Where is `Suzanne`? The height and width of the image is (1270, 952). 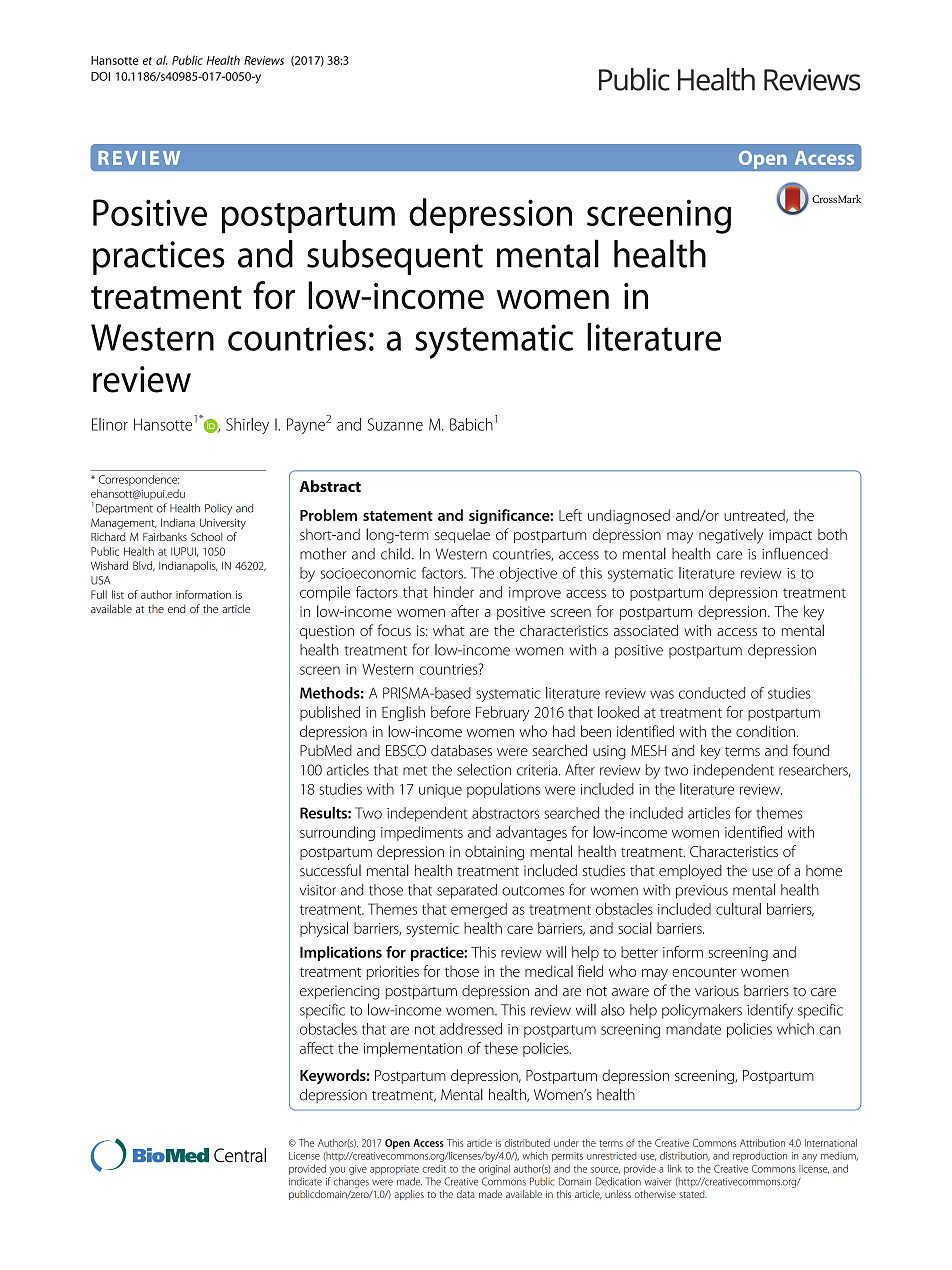 Suzanne is located at coordinates (395, 424).
